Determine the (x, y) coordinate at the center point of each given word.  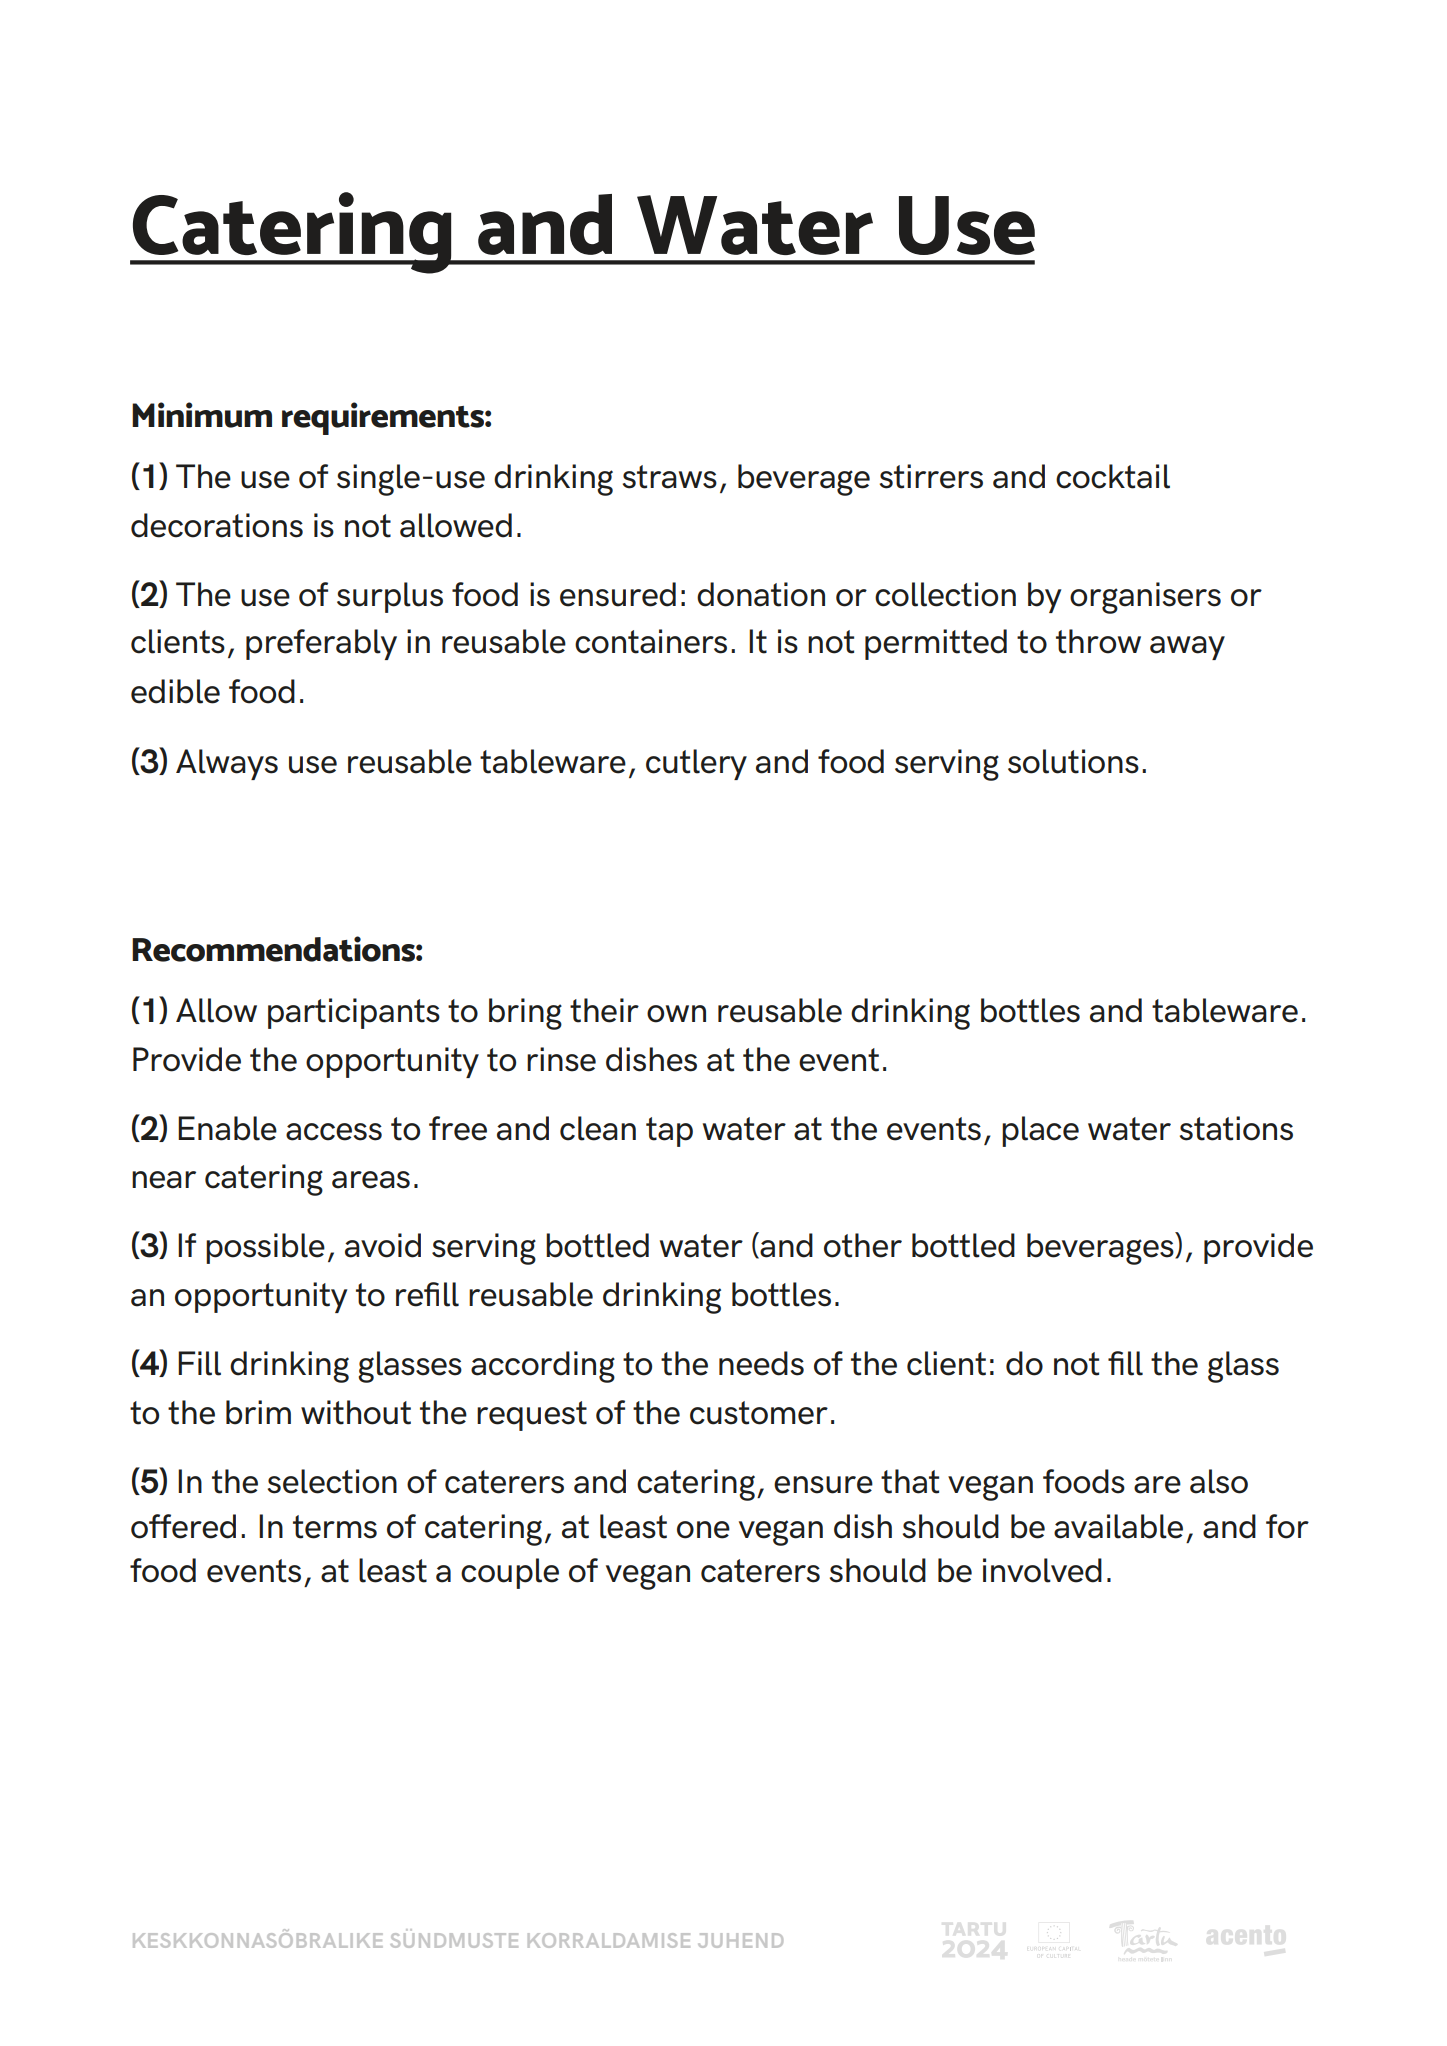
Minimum (202, 415)
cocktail (1113, 476)
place (1040, 1131)
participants (354, 1013)
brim (258, 1412)
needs (761, 1363)
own (676, 1014)
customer (759, 1413)
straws (669, 477)
